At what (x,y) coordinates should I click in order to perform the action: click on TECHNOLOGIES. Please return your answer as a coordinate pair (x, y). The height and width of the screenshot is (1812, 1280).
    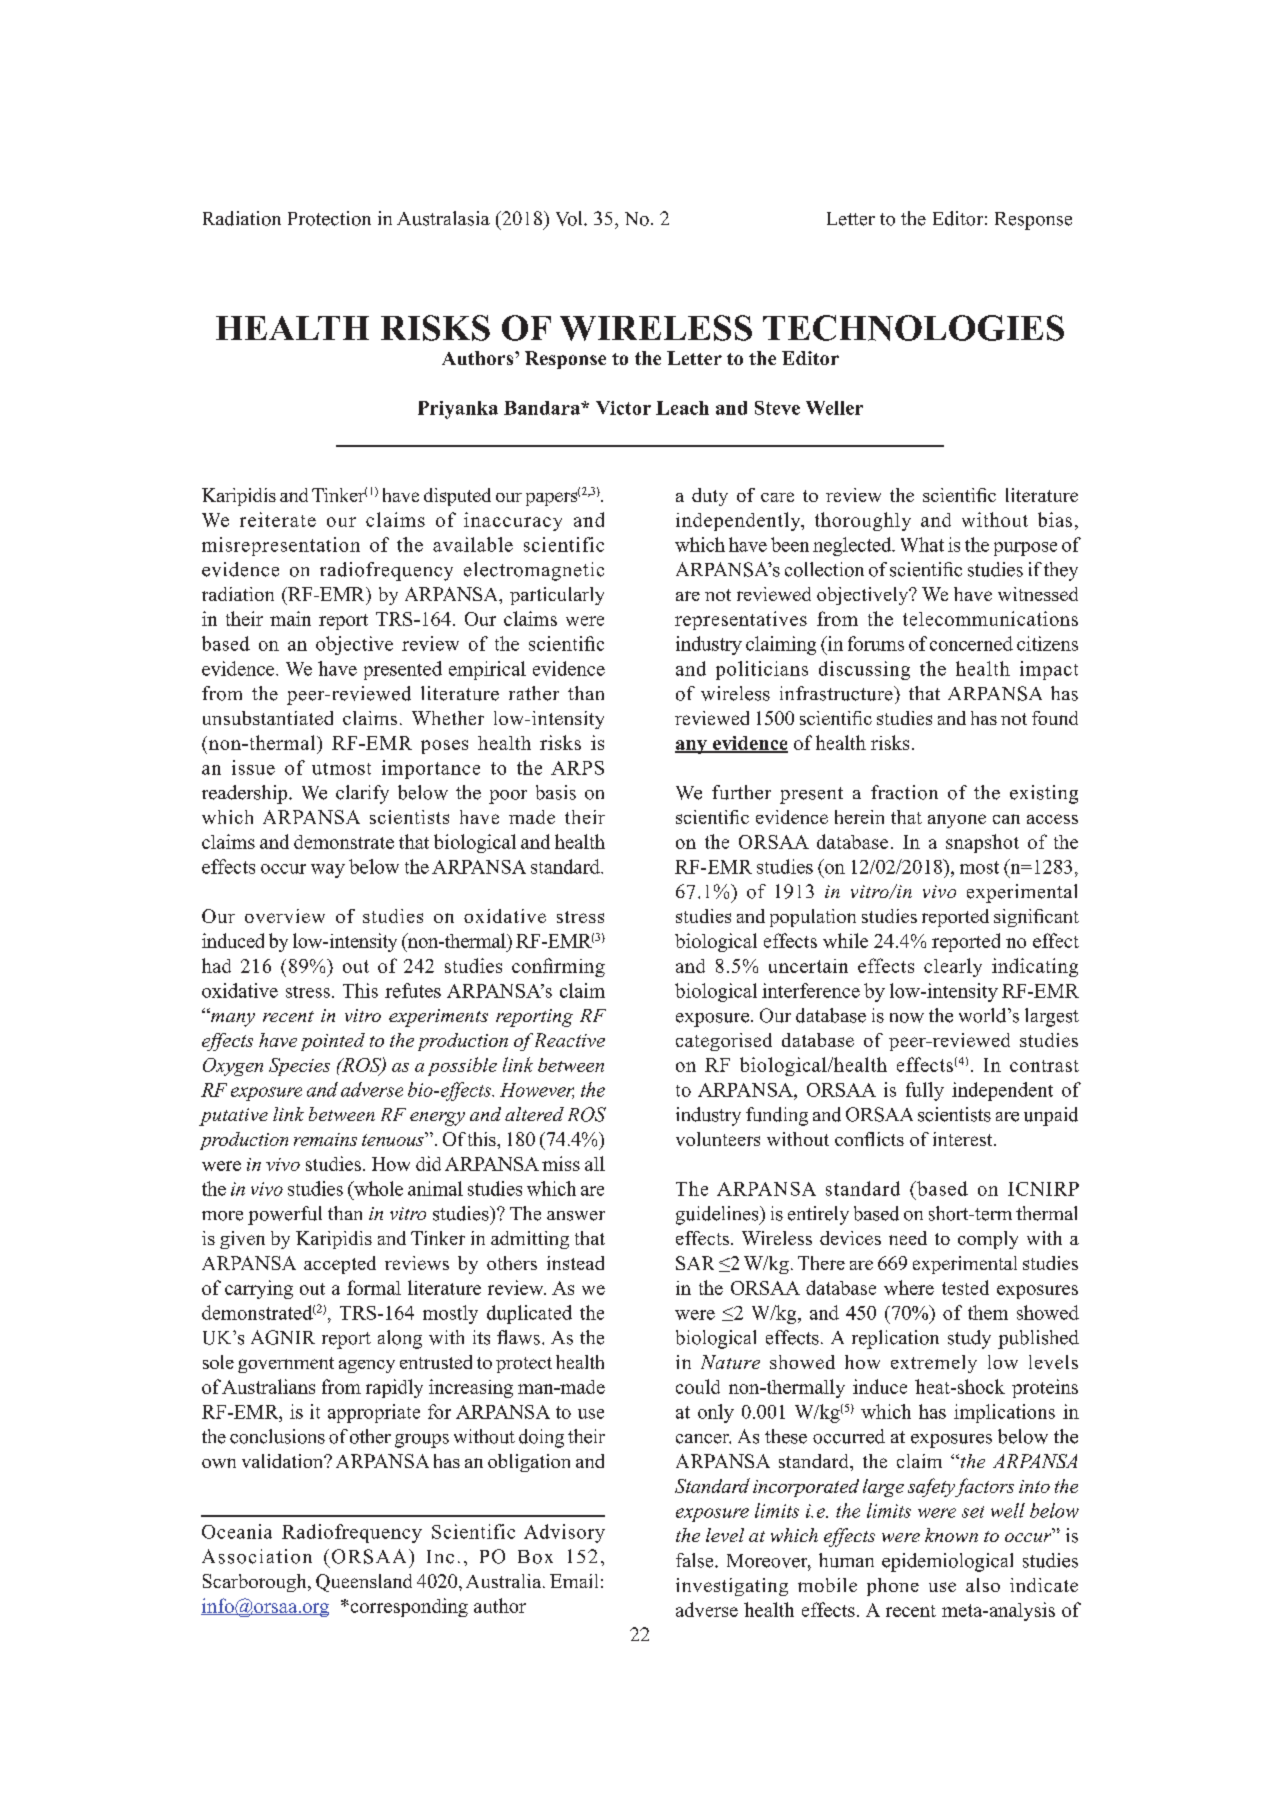
    Looking at the image, I should click on (913, 328).
